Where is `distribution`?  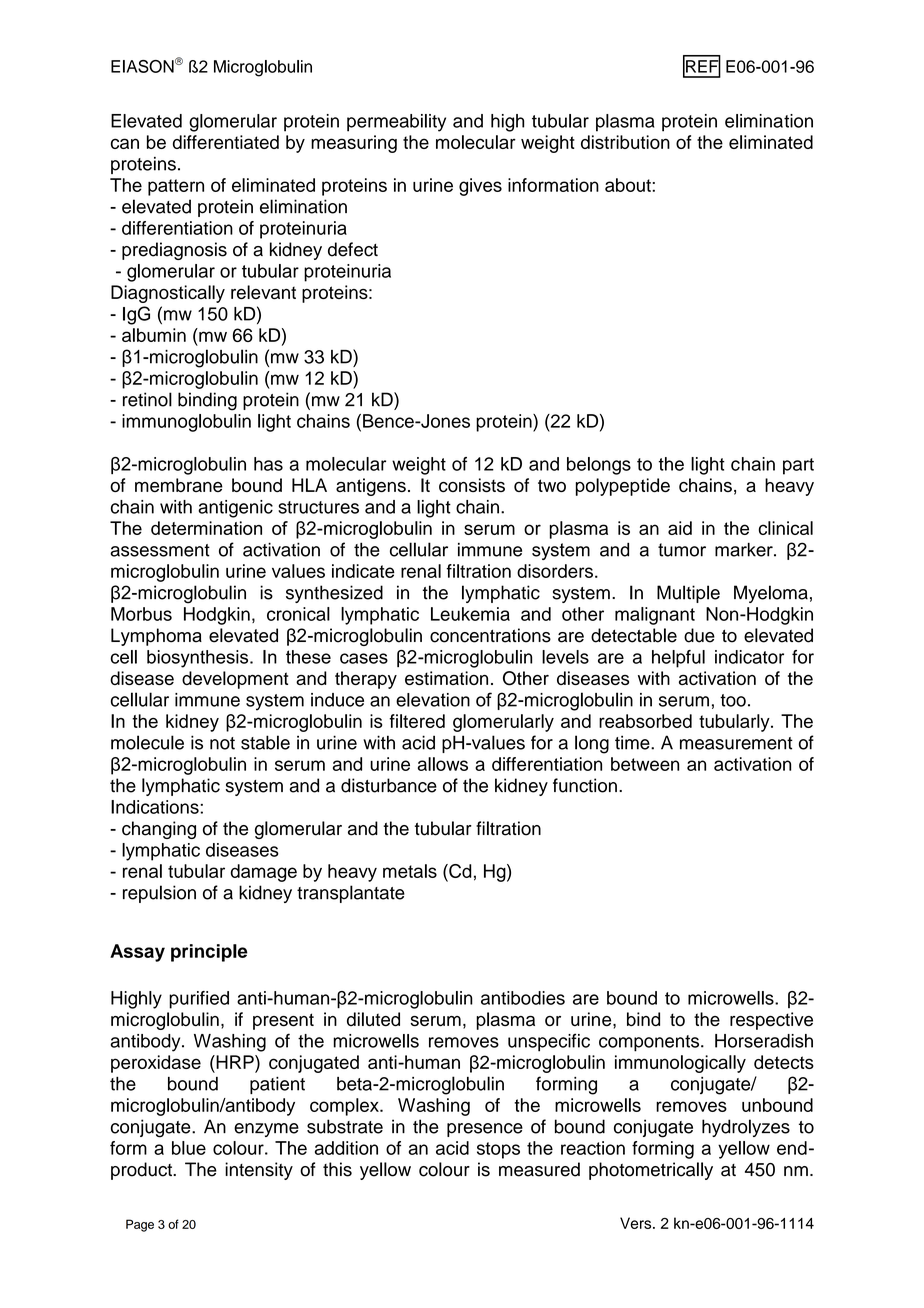
distribution is located at coordinates (625, 142).
